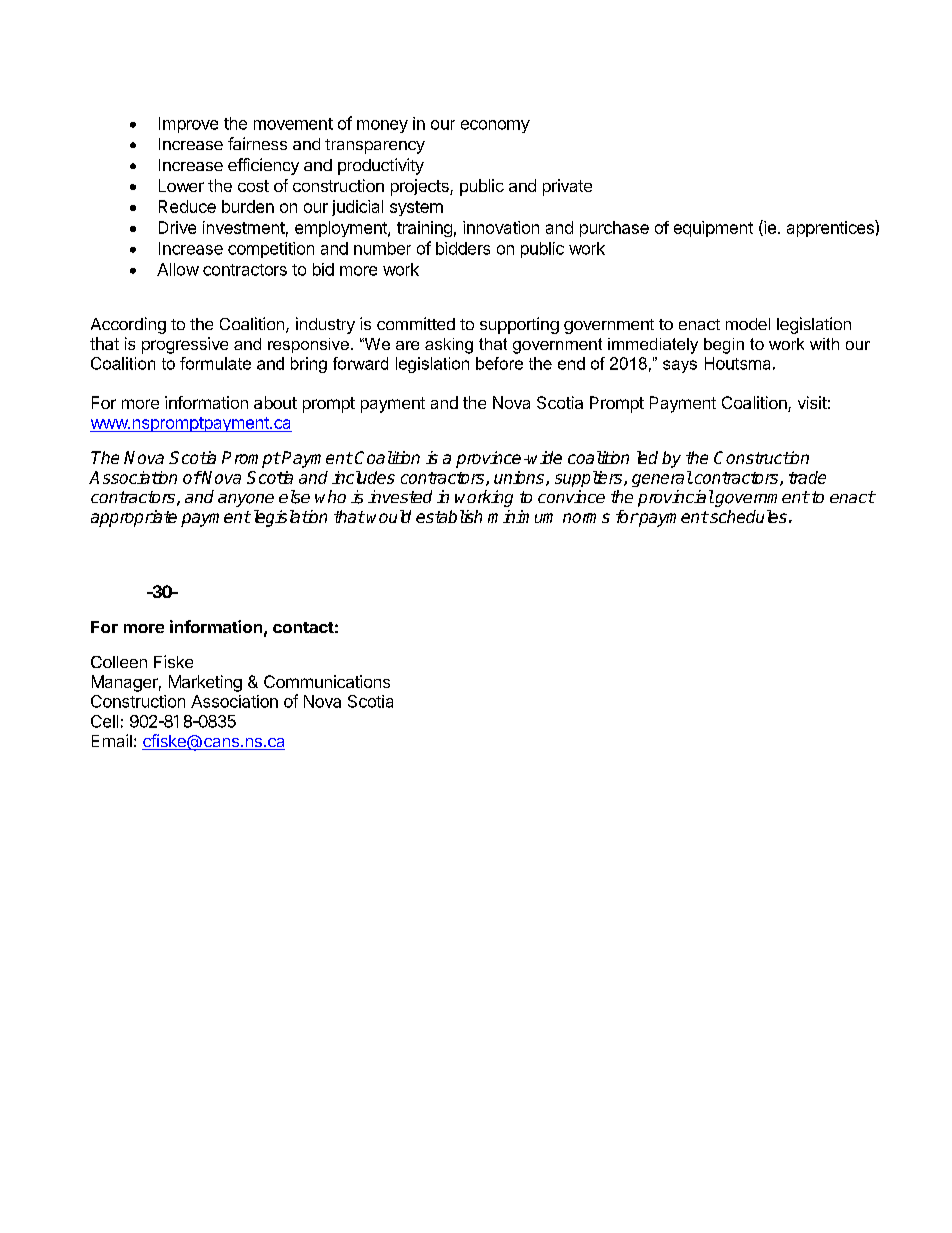 This image has height=1233, width=952. What do you see at coordinates (104, 721) in the image?
I see `Cell` at bounding box center [104, 721].
